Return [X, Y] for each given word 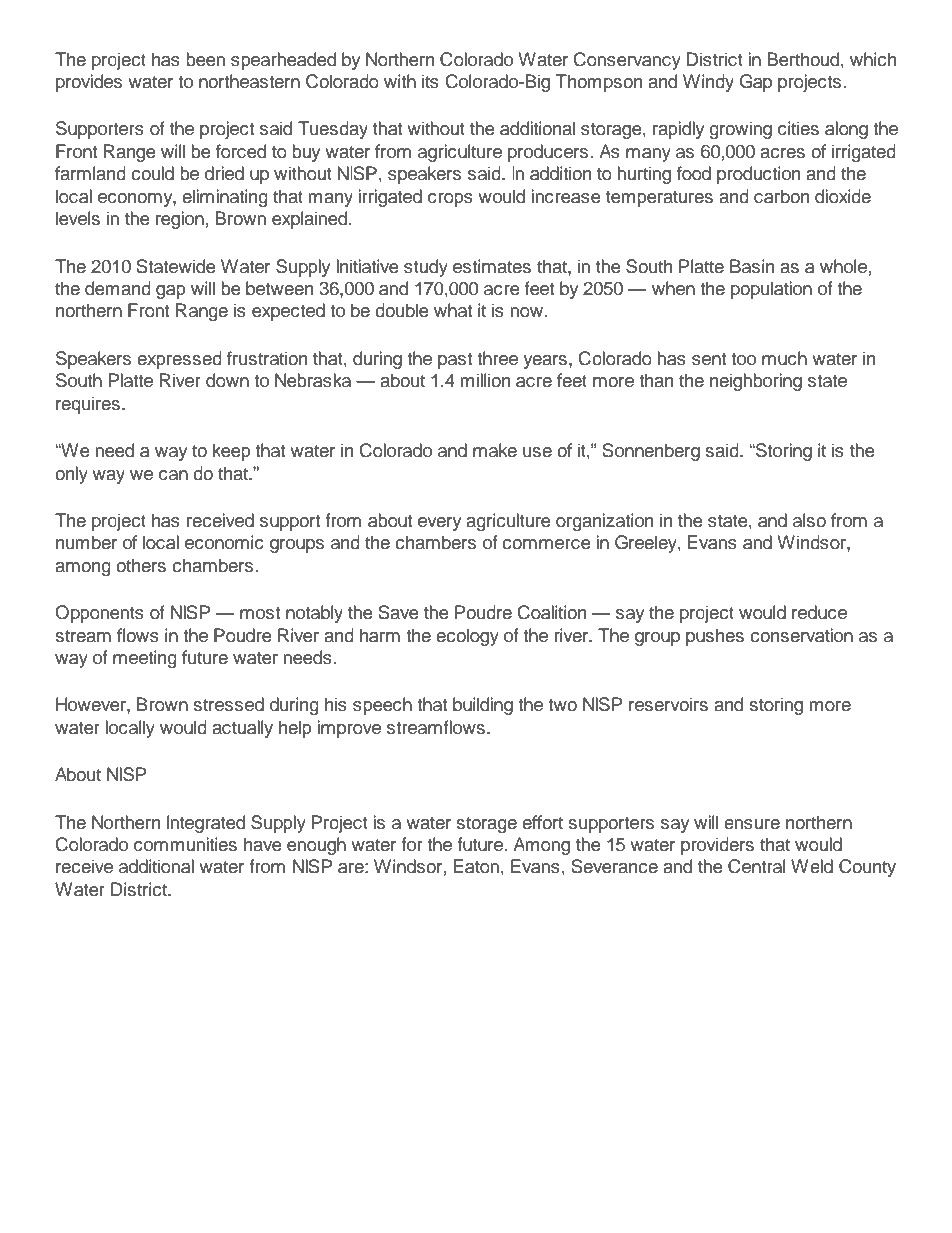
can [173, 475]
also [809, 520]
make [495, 450]
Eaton [476, 866]
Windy [708, 83]
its [430, 81]
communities [185, 844]
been [205, 59]
